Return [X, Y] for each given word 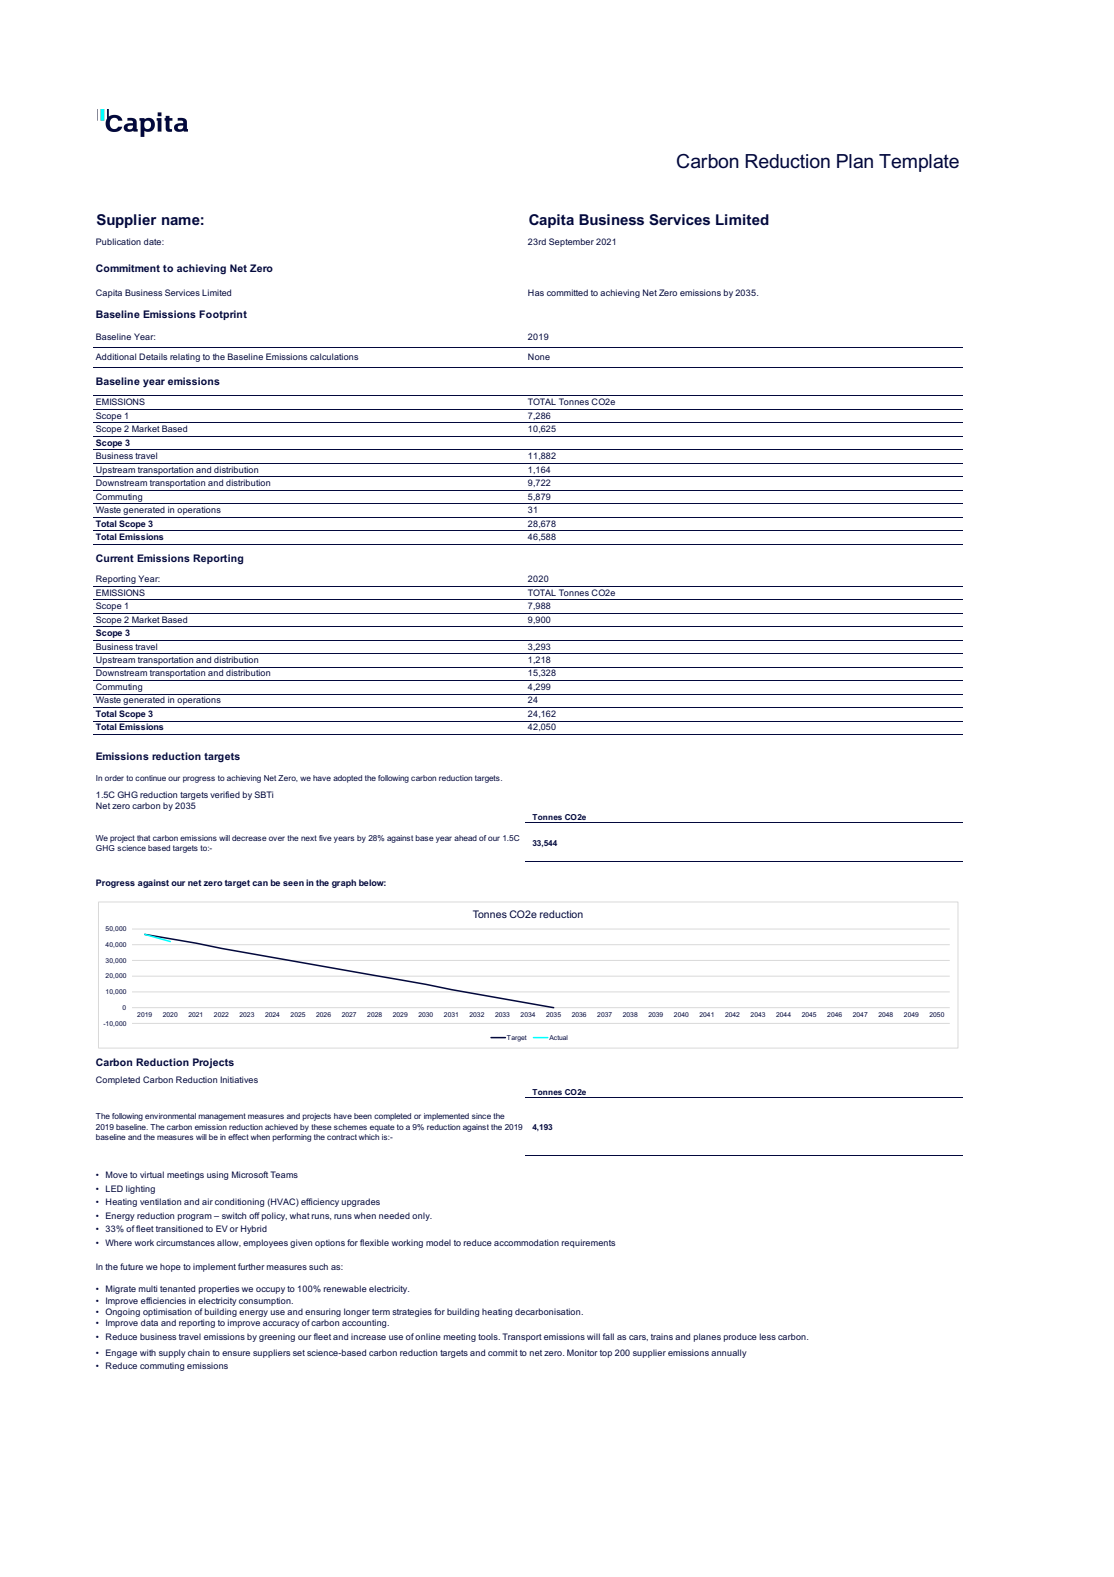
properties [219, 1289]
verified [225, 794]
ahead [465, 838]
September [571, 242]
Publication [118, 241]
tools [489, 1336]
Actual [557, 1037]
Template [919, 163]
